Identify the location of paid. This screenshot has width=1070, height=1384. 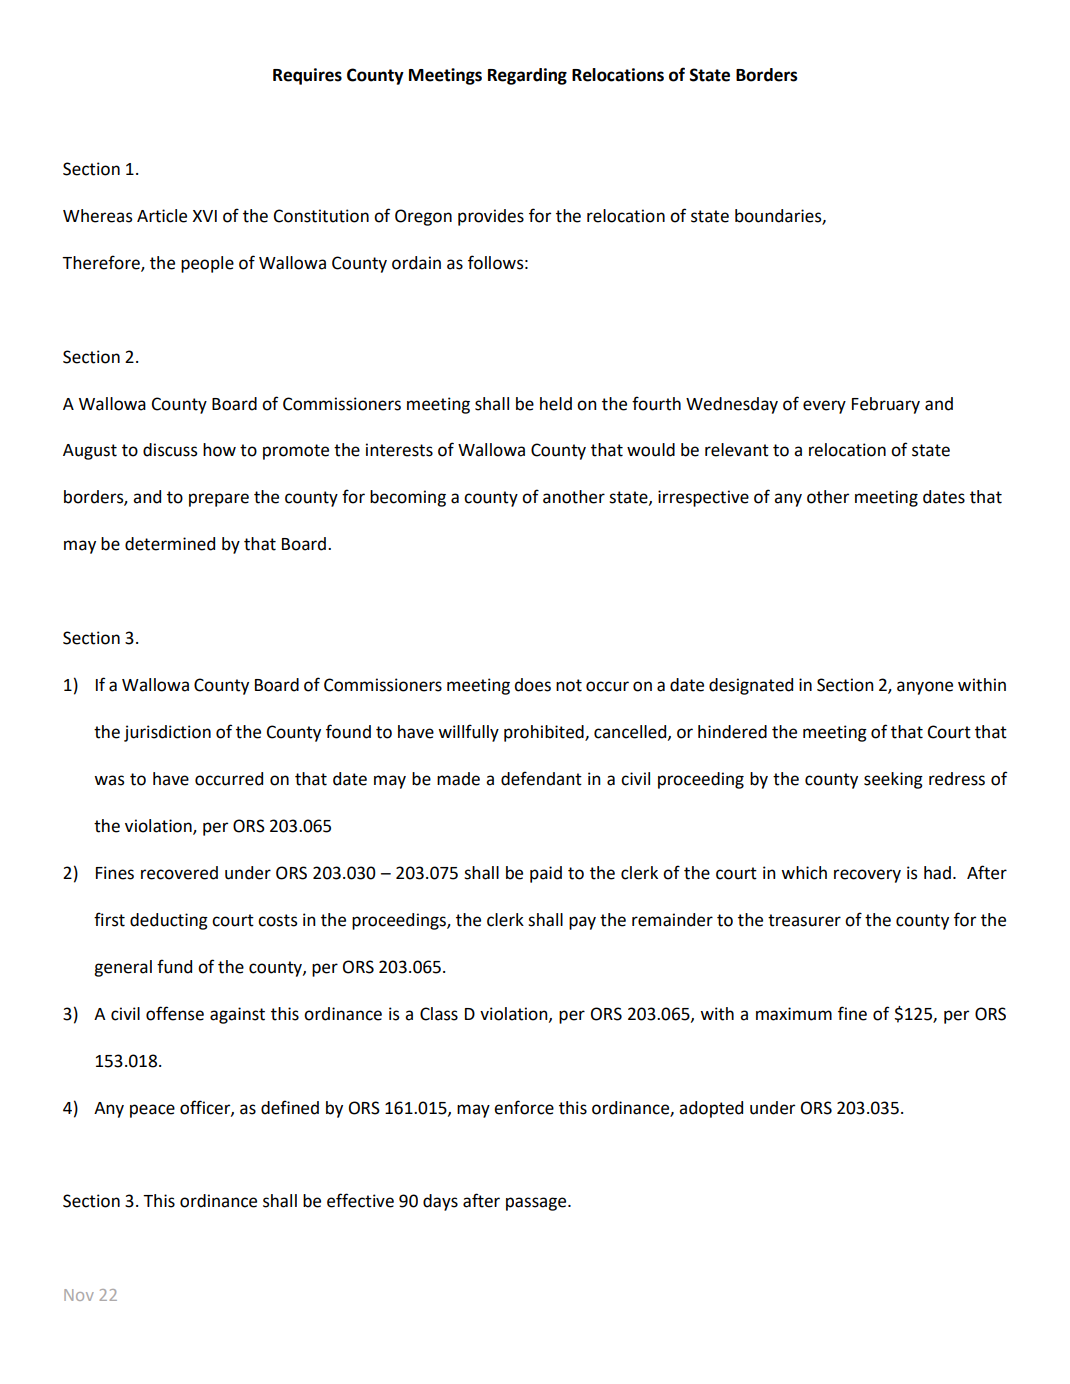
(546, 874).
